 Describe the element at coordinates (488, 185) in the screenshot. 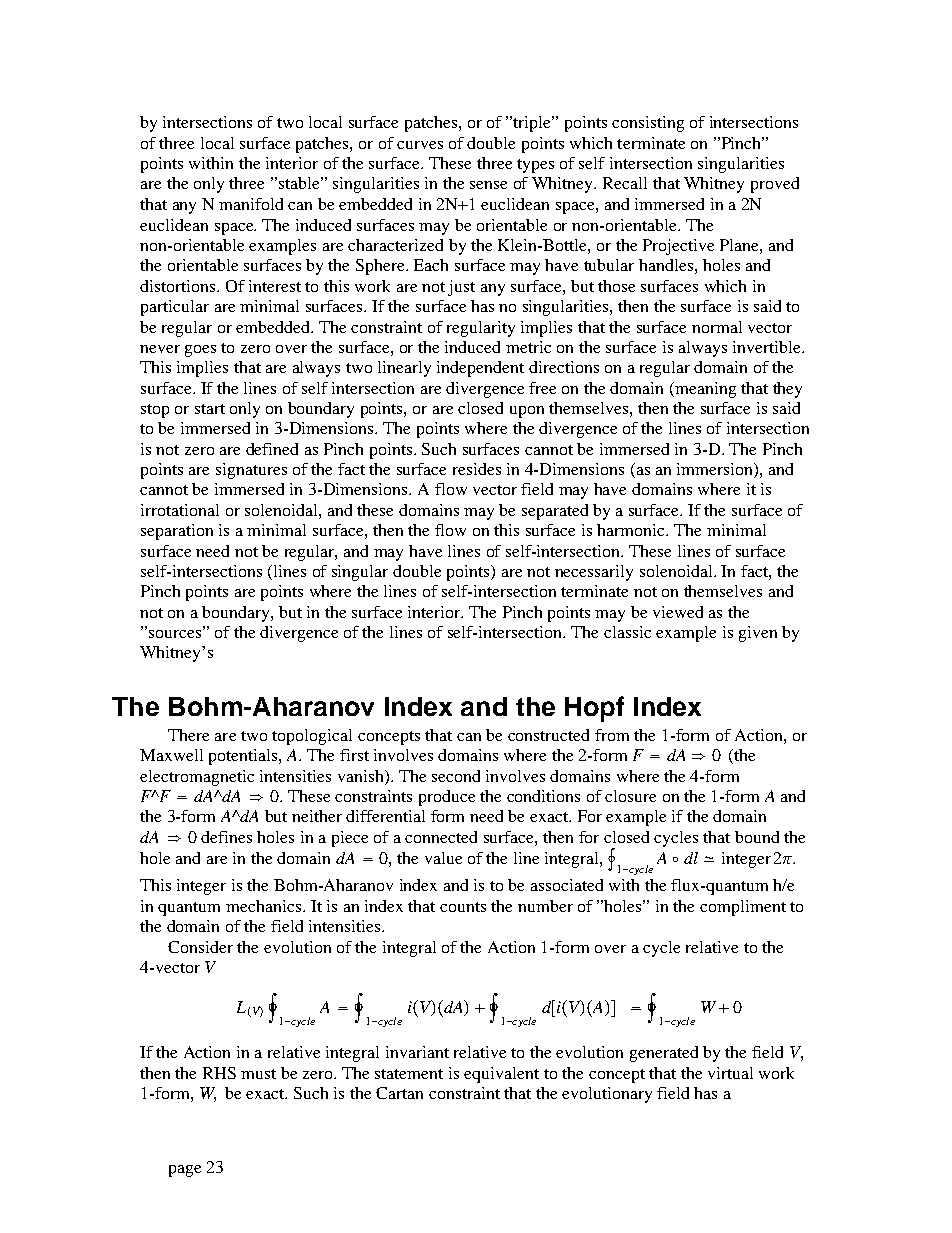

I see `sense` at that location.
